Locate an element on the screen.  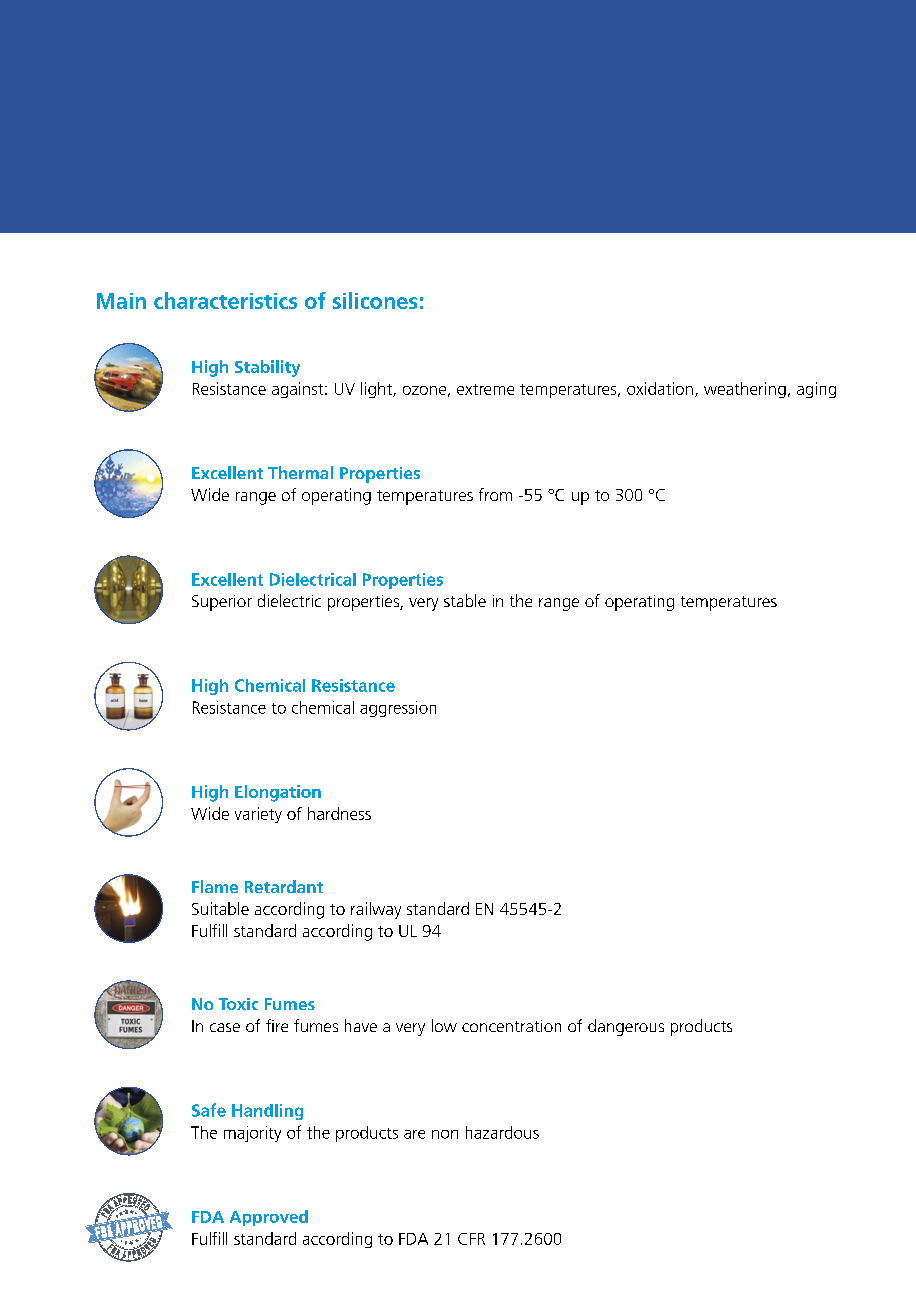
characteristics is located at coordinates (225, 300).
